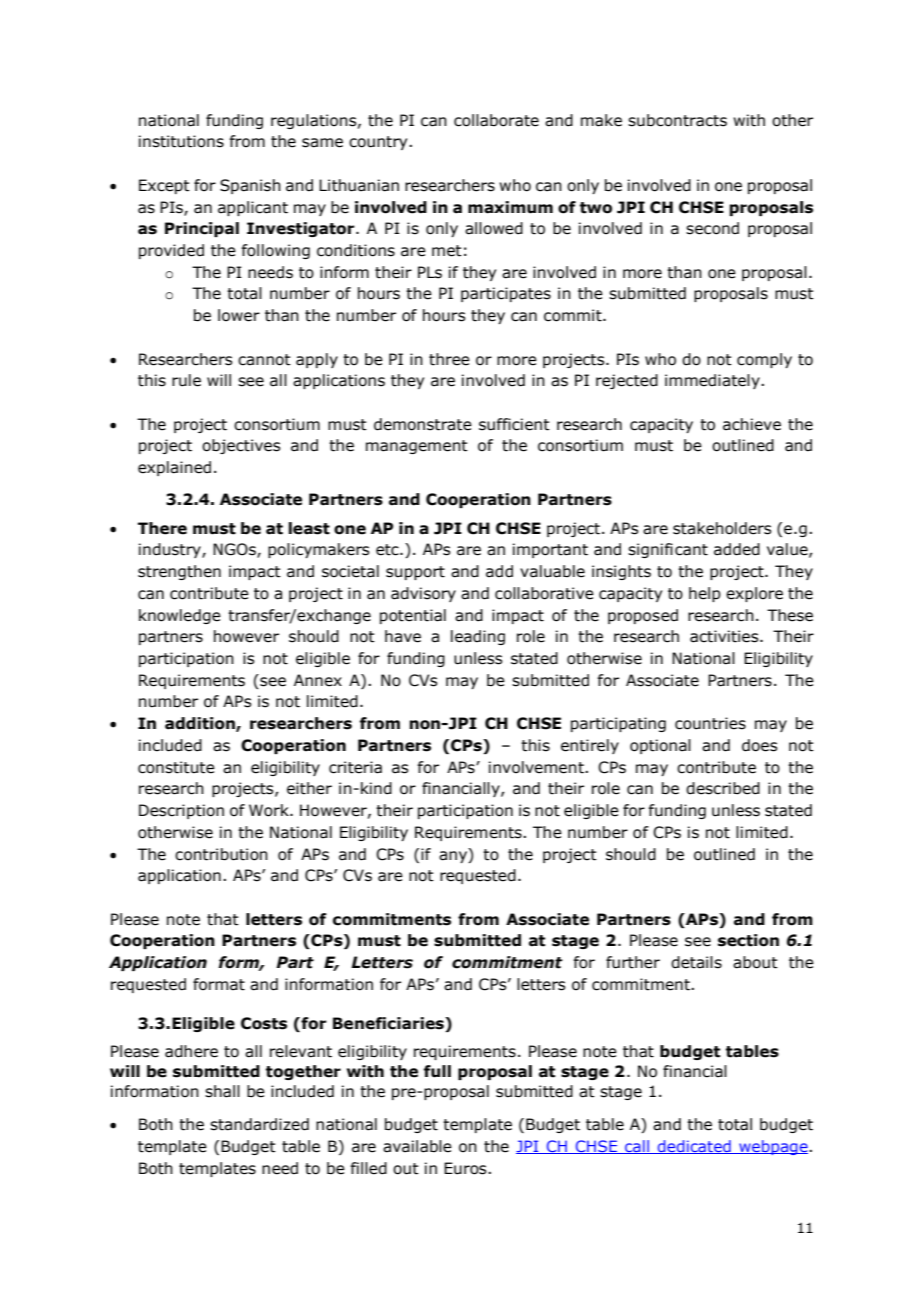 This screenshot has height=1308, width=924. I want to click on activities, so click(725, 636).
